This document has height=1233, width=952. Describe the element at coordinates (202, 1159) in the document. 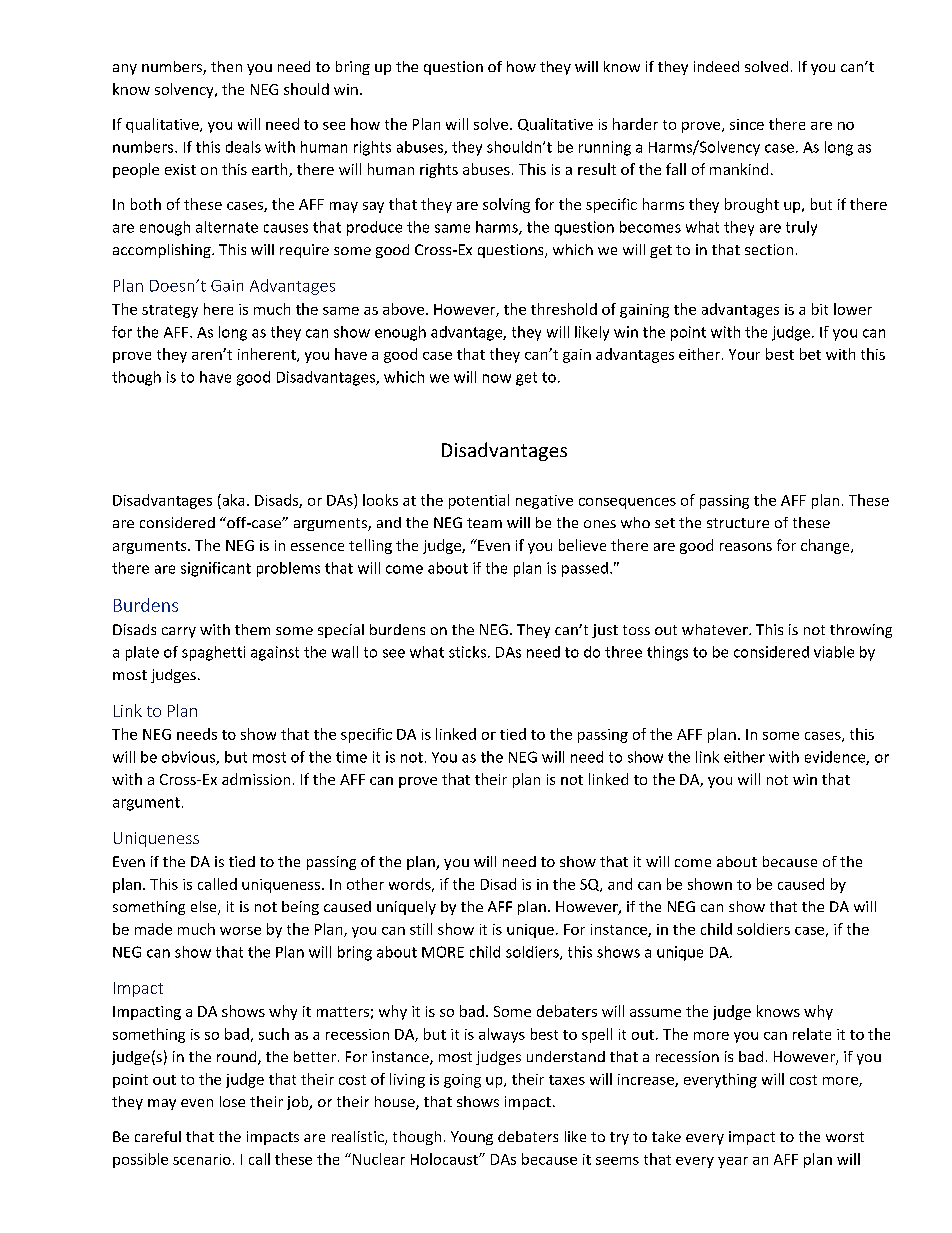

I see `scenario` at that location.
